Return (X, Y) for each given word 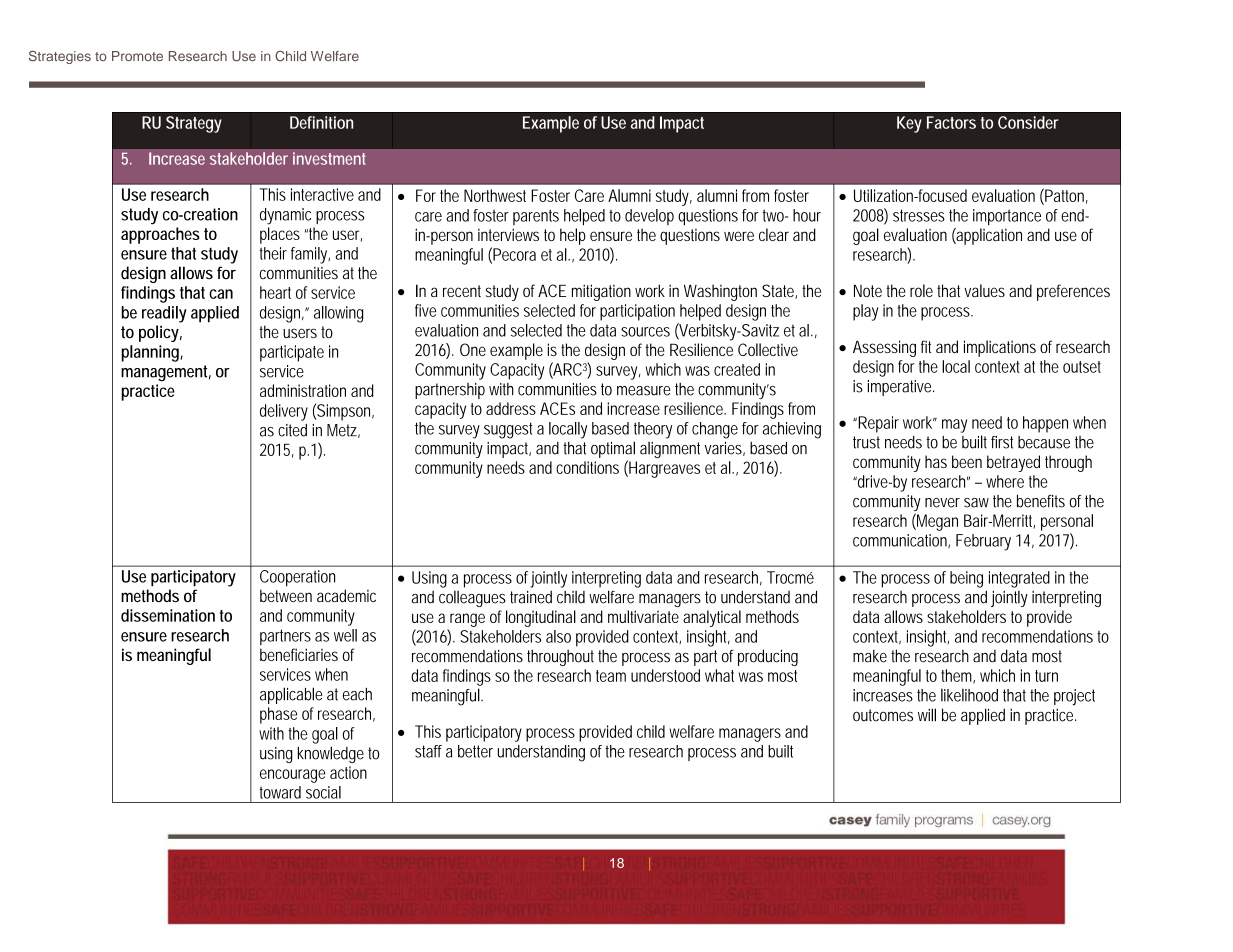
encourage (292, 776)
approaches (160, 235)
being (966, 579)
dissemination (168, 615)
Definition (321, 122)
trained (531, 597)
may (954, 426)
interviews (508, 234)
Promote (137, 56)
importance (1007, 217)
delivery (284, 412)
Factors (951, 122)
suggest (508, 430)
